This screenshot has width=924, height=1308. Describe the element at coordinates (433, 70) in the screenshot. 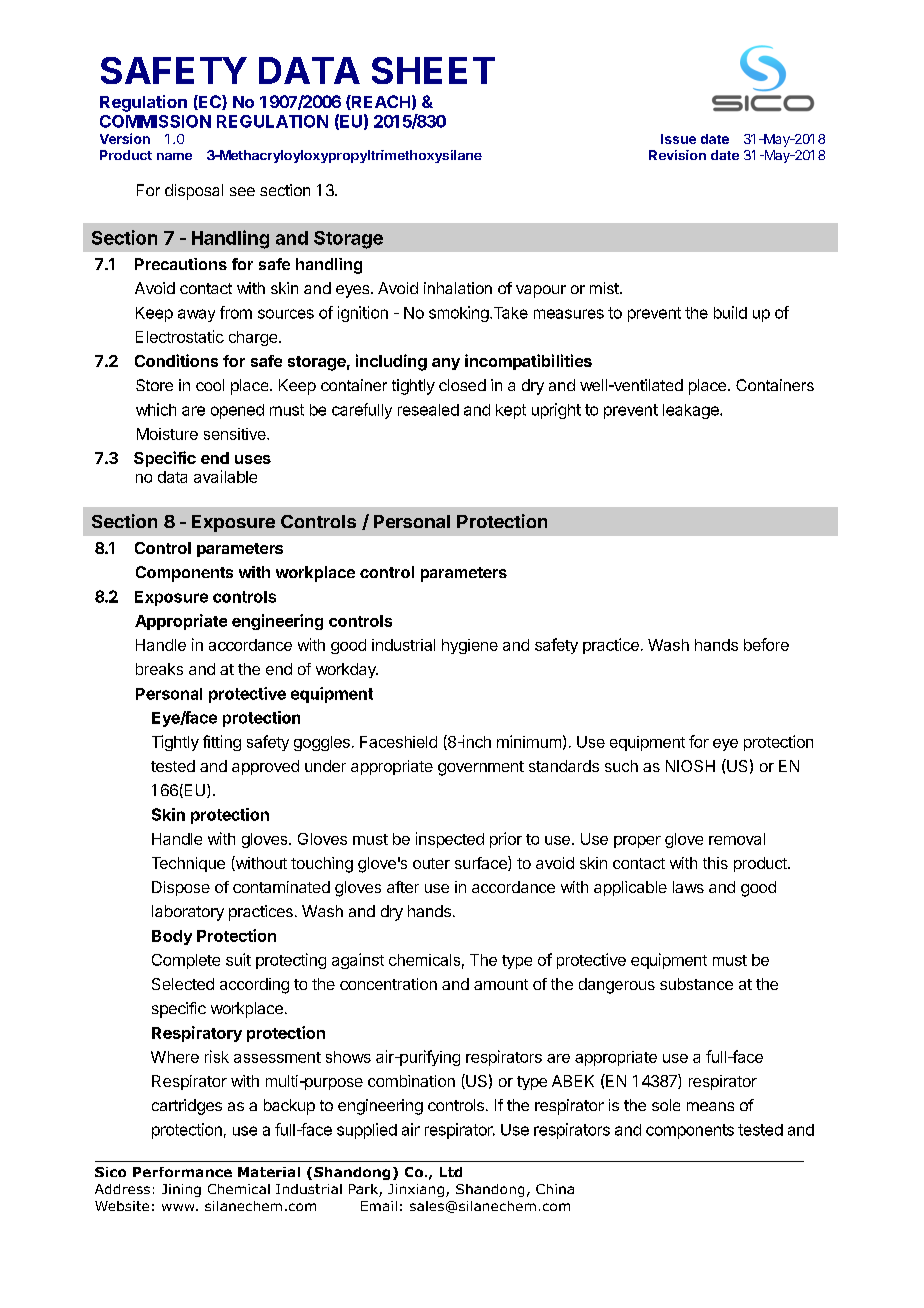

I see `SHEET` at that location.
